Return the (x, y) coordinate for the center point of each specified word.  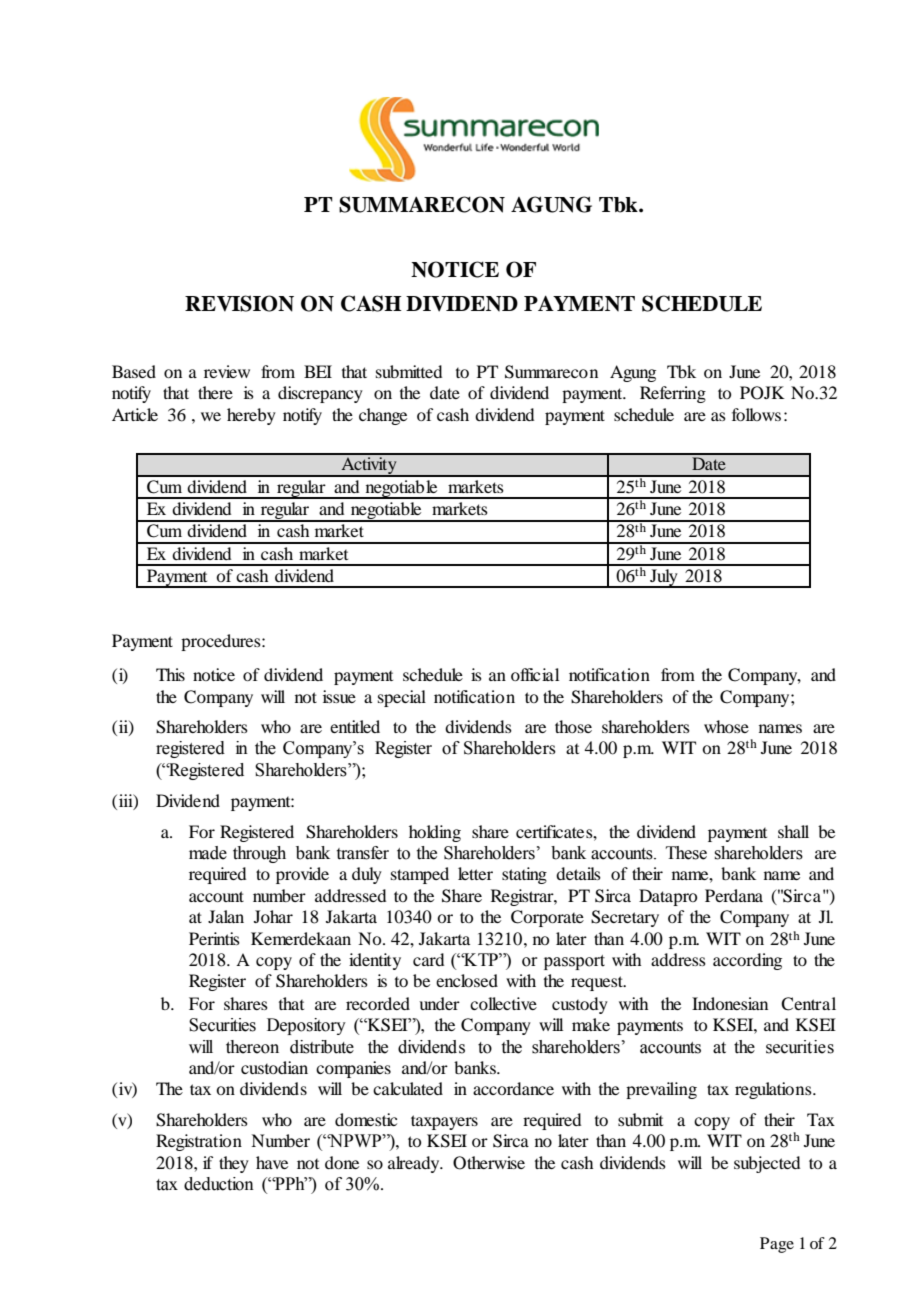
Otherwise (489, 1163)
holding (435, 833)
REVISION (239, 303)
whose (726, 726)
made (208, 853)
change (383, 416)
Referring (673, 394)
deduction (219, 1184)
